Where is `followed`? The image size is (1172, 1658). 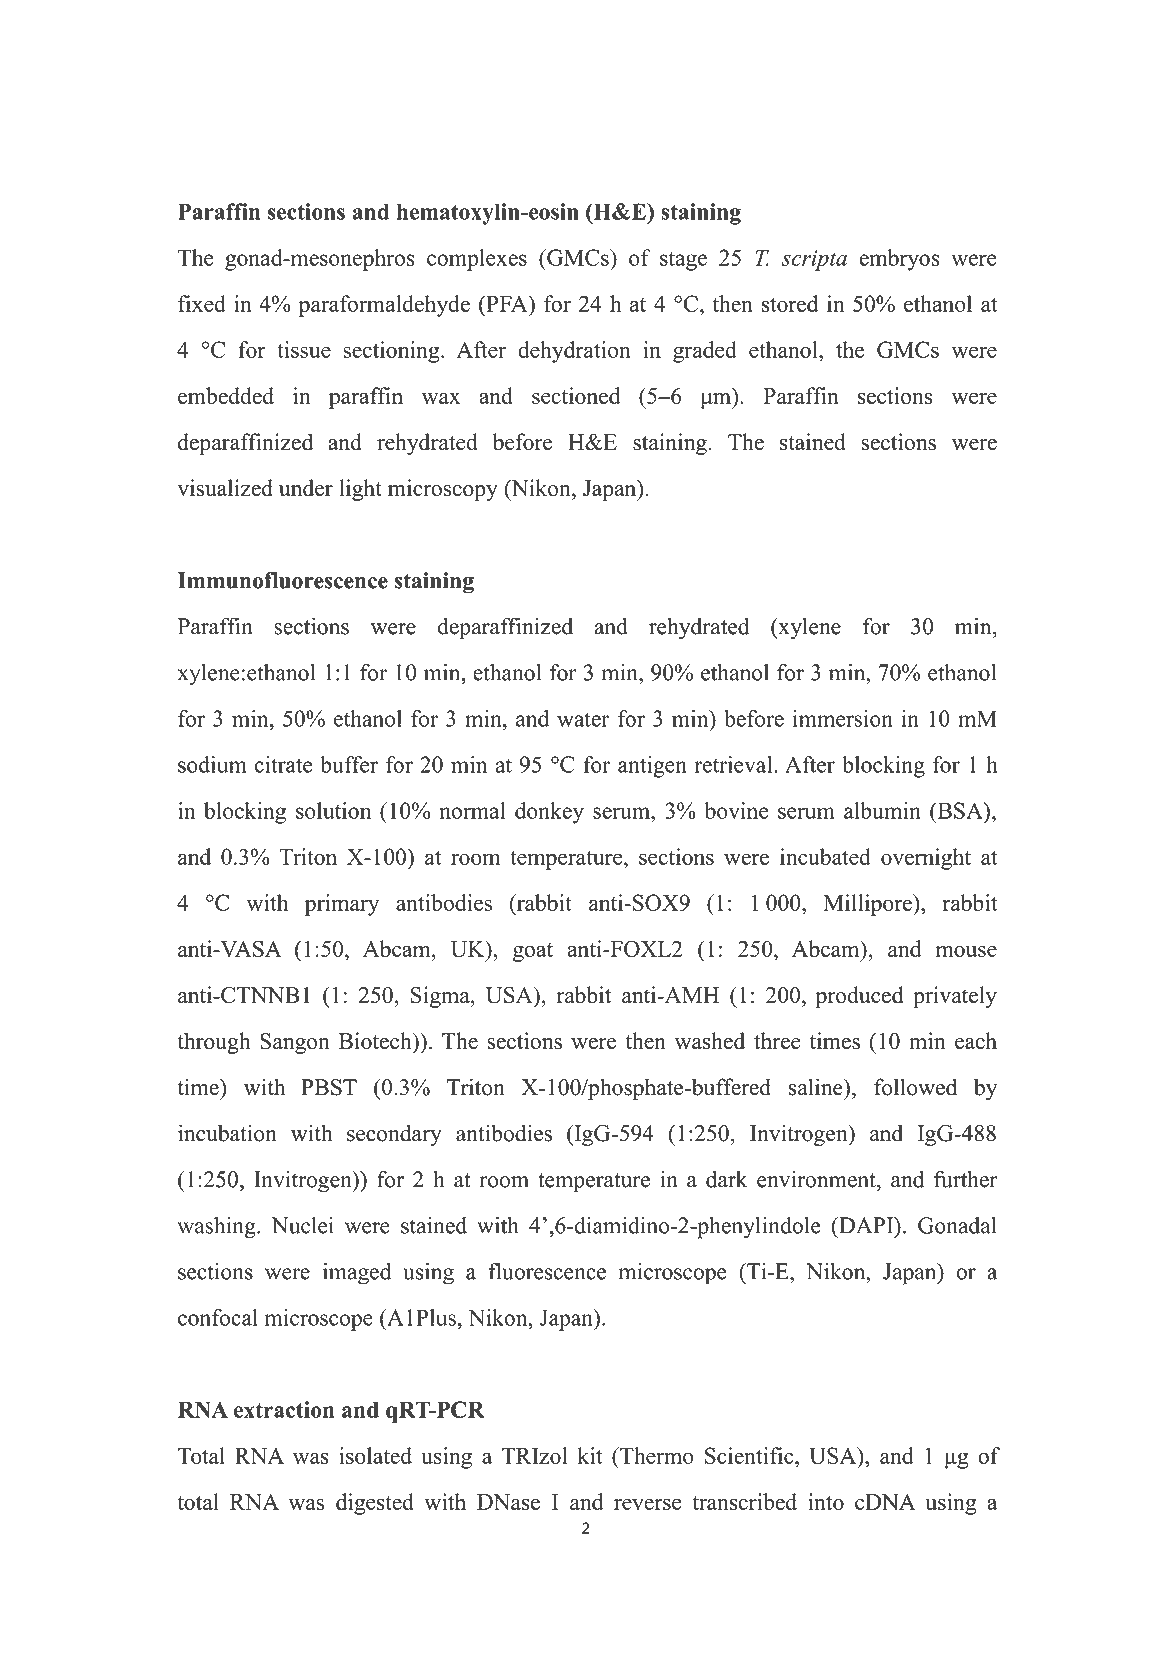 followed is located at coordinates (915, 1087).
